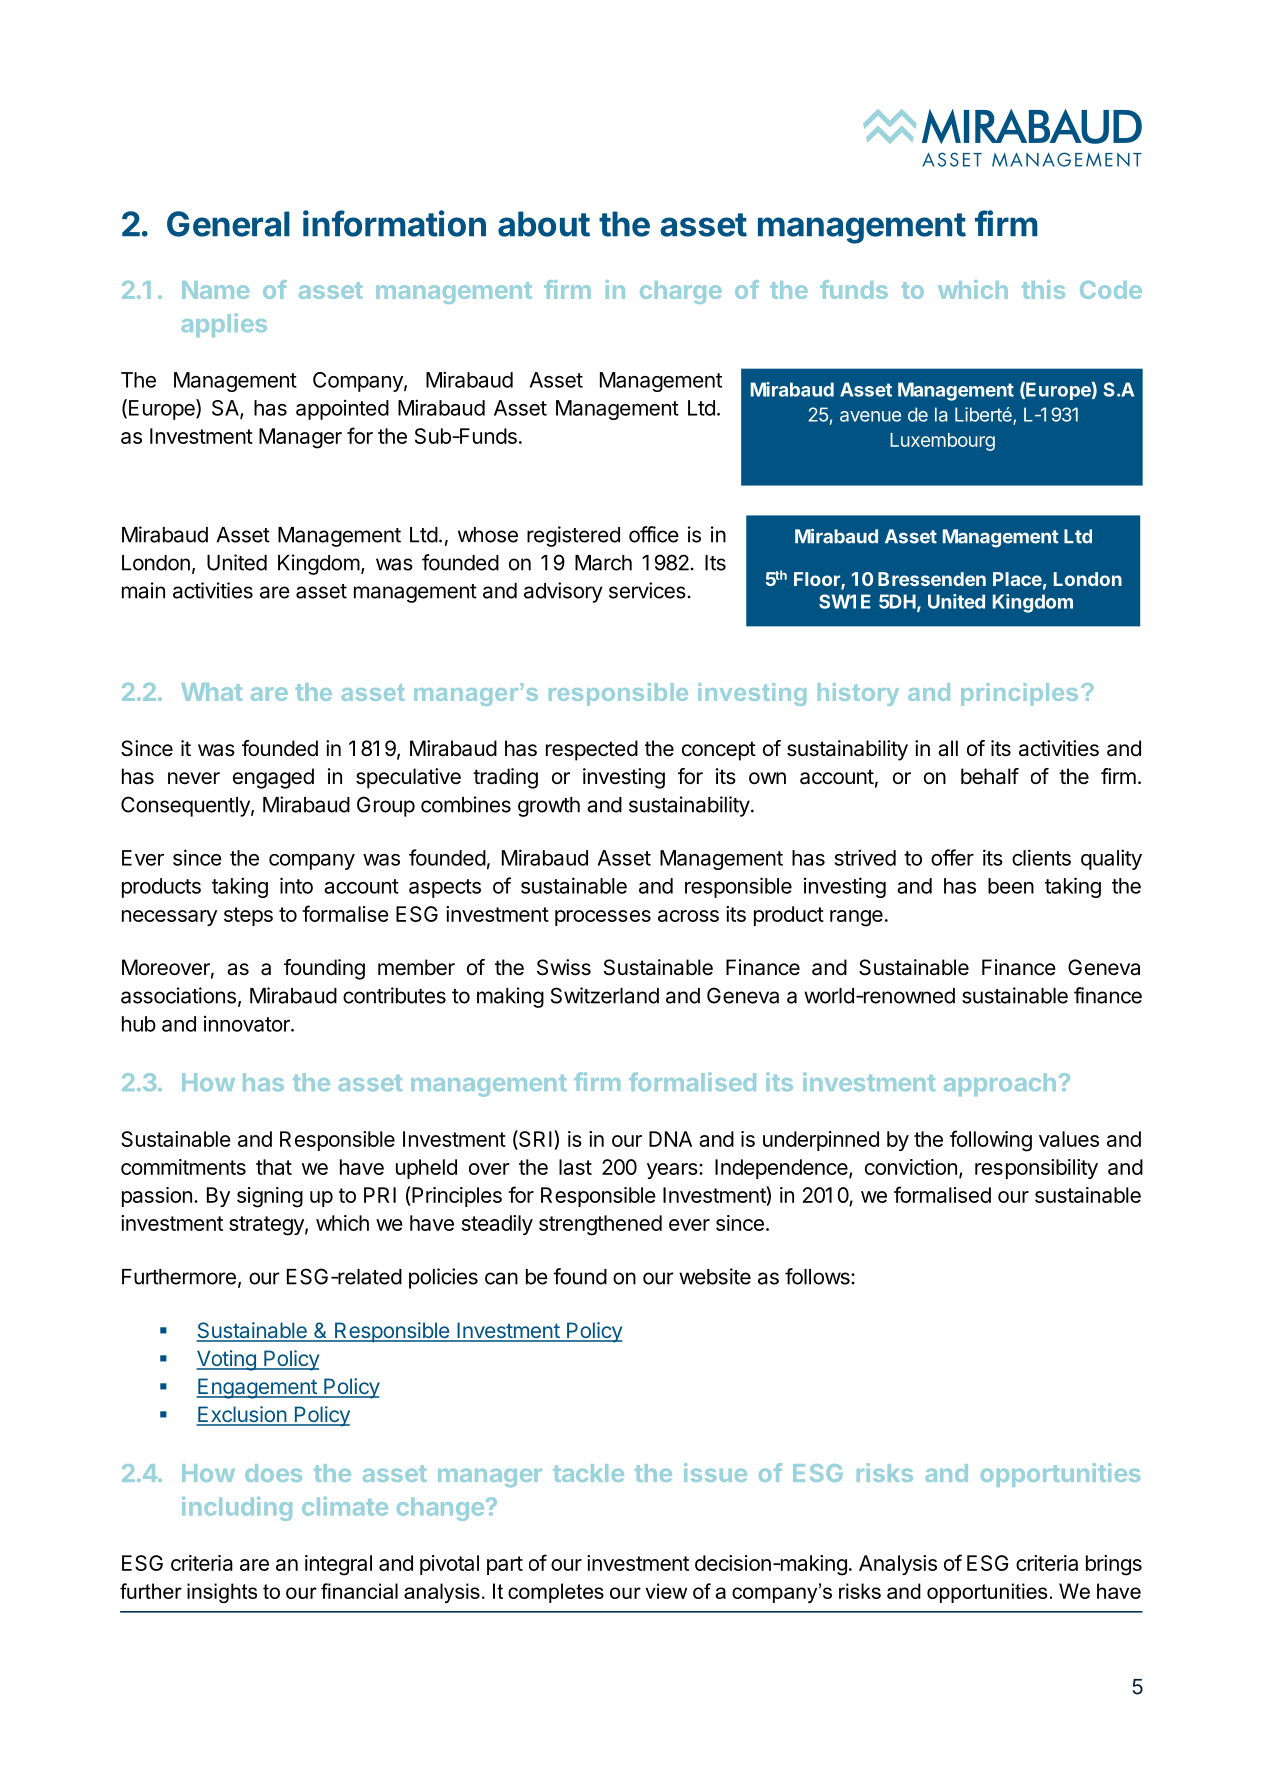 Image resolution: width=1263 pixels, height=1786 pixels. I want to click on main, so click(143, 590).
